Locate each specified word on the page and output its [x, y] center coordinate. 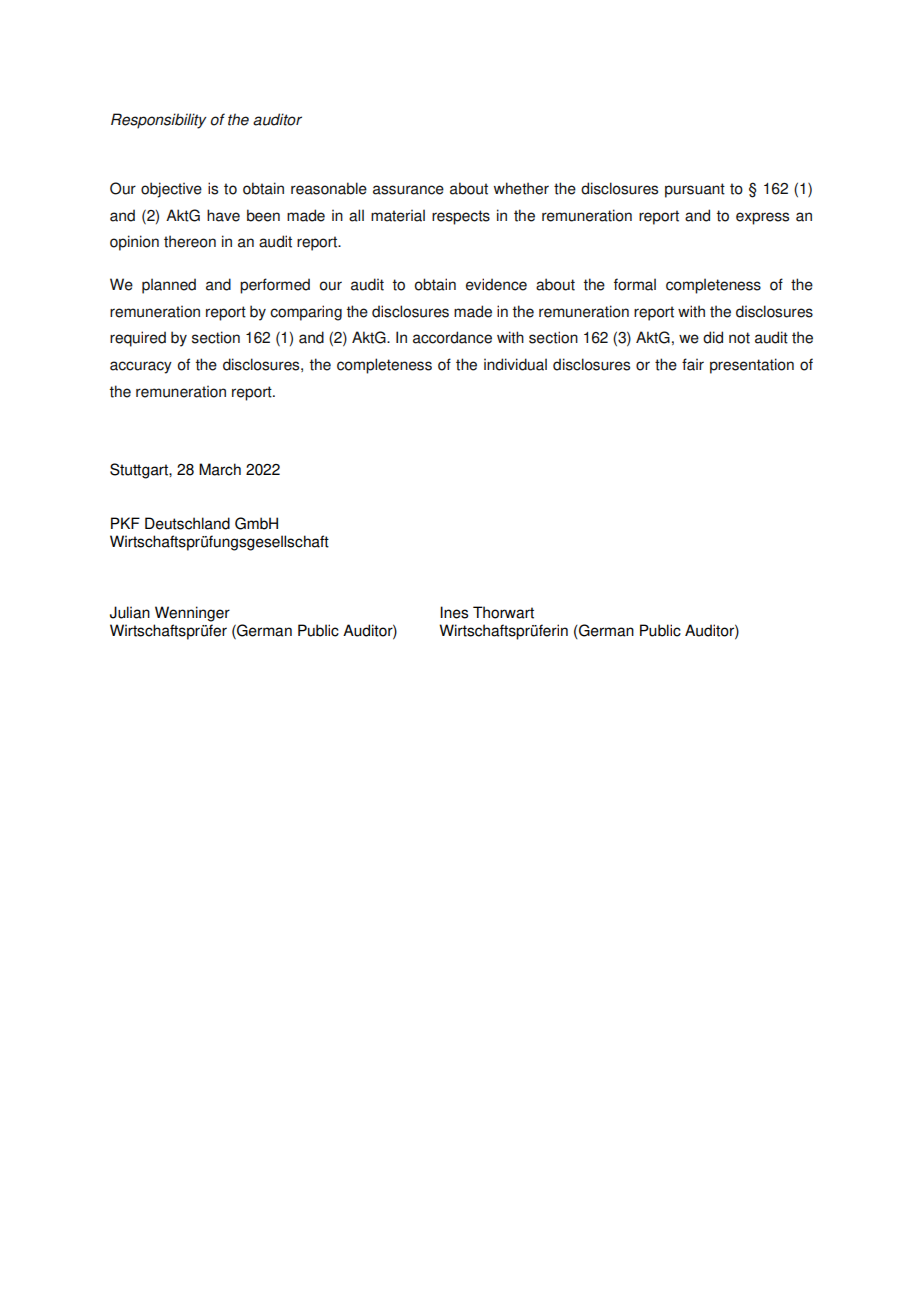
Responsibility [159, 121]
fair [693, 364]
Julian [130, 612]
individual [515, 364]
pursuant [695, 190]
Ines [454, 612]
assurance [408, 190]
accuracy [141, 367]
